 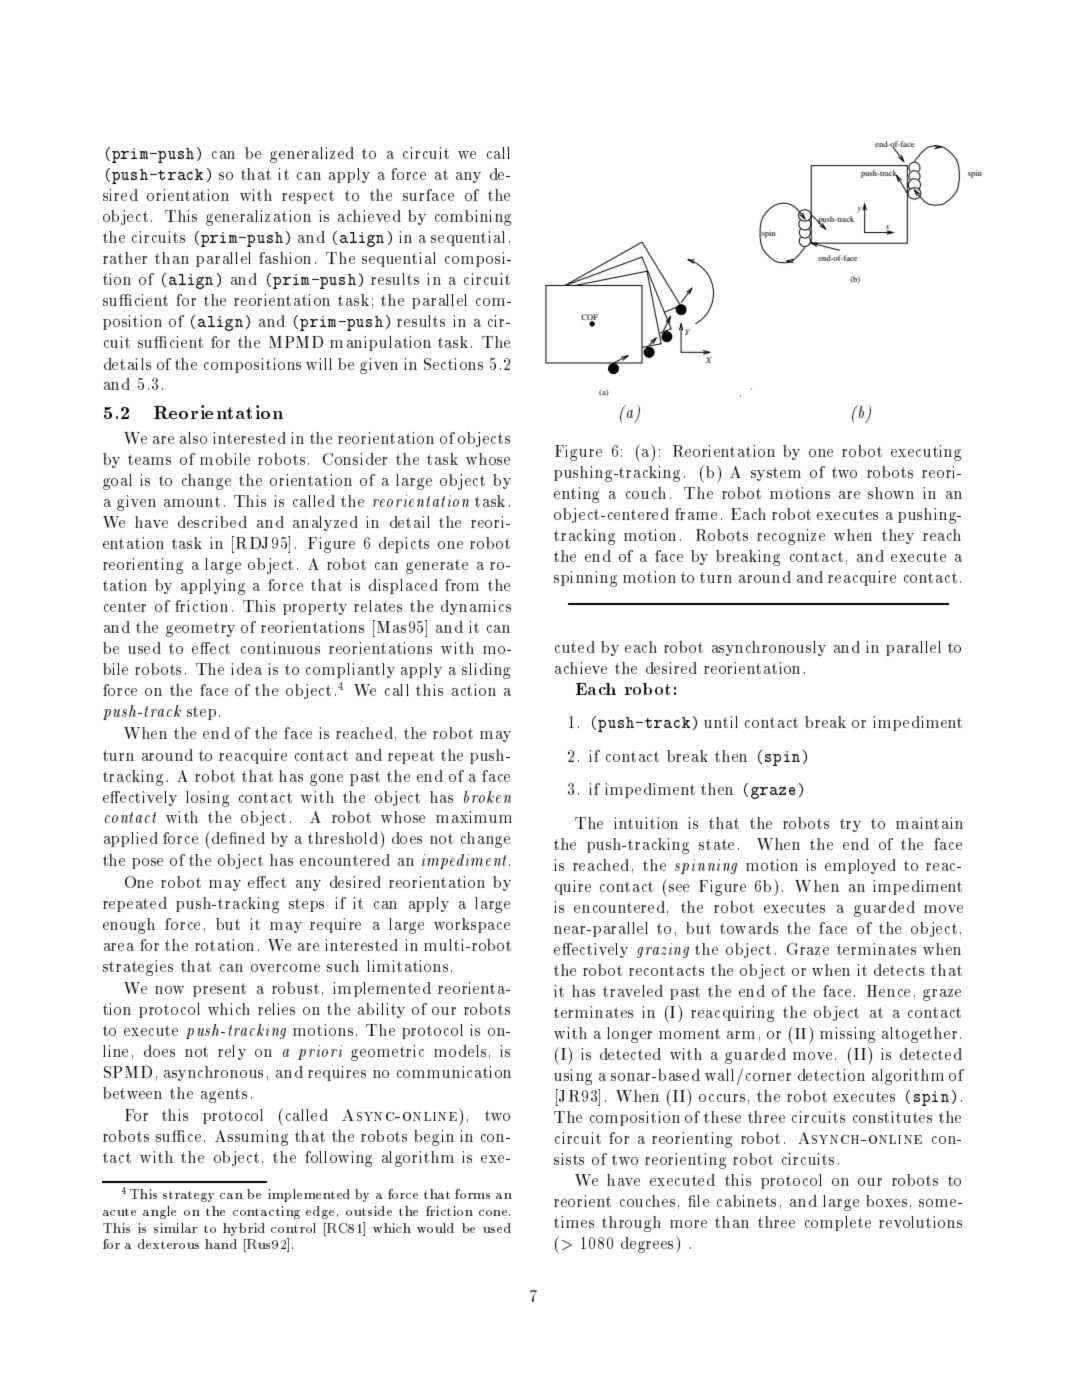 What do you see at coordinates (474, 817) in the screenshot?
I see `maximum` at bounding box center [474, 817].
